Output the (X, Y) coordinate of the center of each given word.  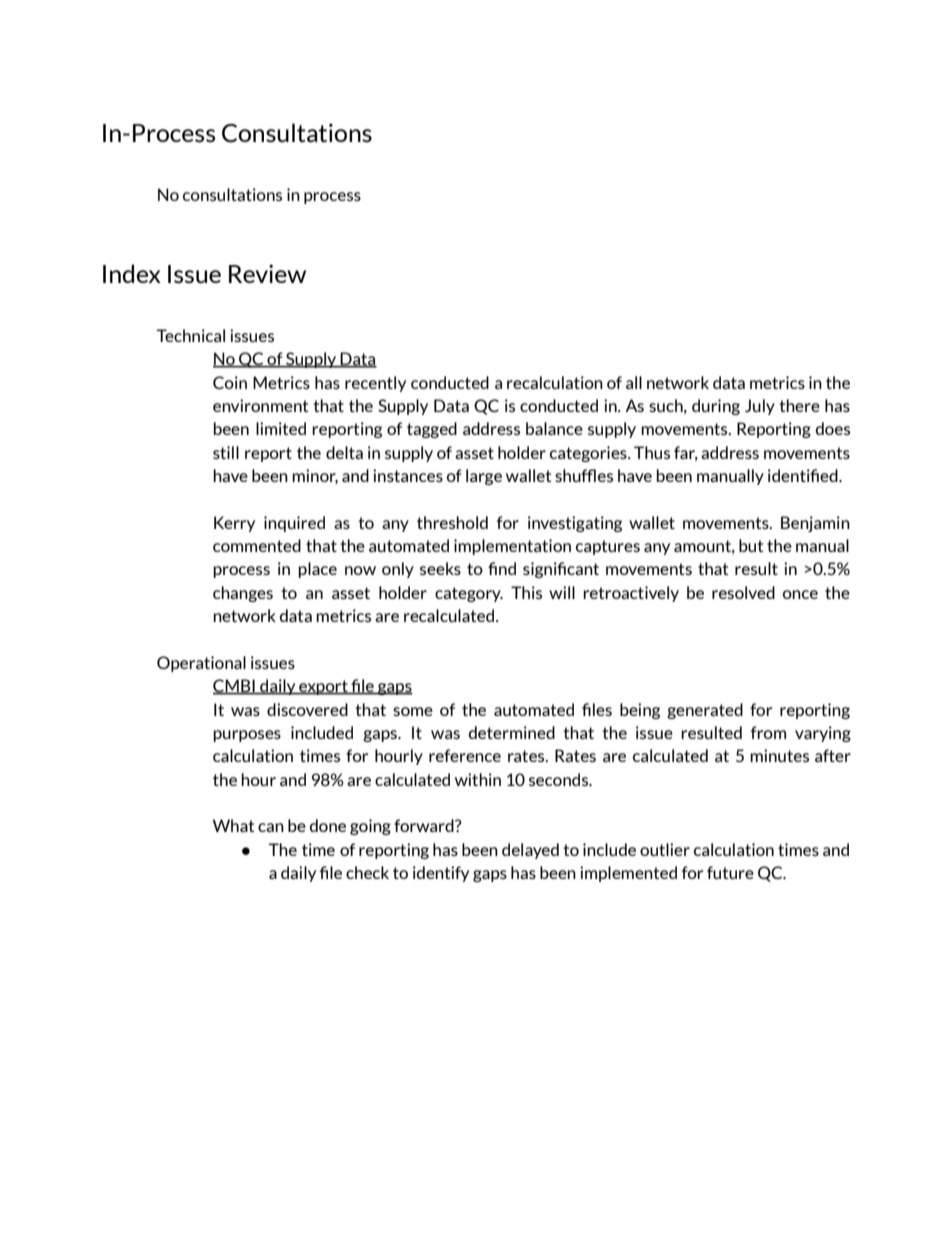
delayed (530, 851)
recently (375, 384)
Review (267, 273)
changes (243, 594)
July (760, 407)
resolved (743, 592)
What (233, 825)
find (502, 568)
